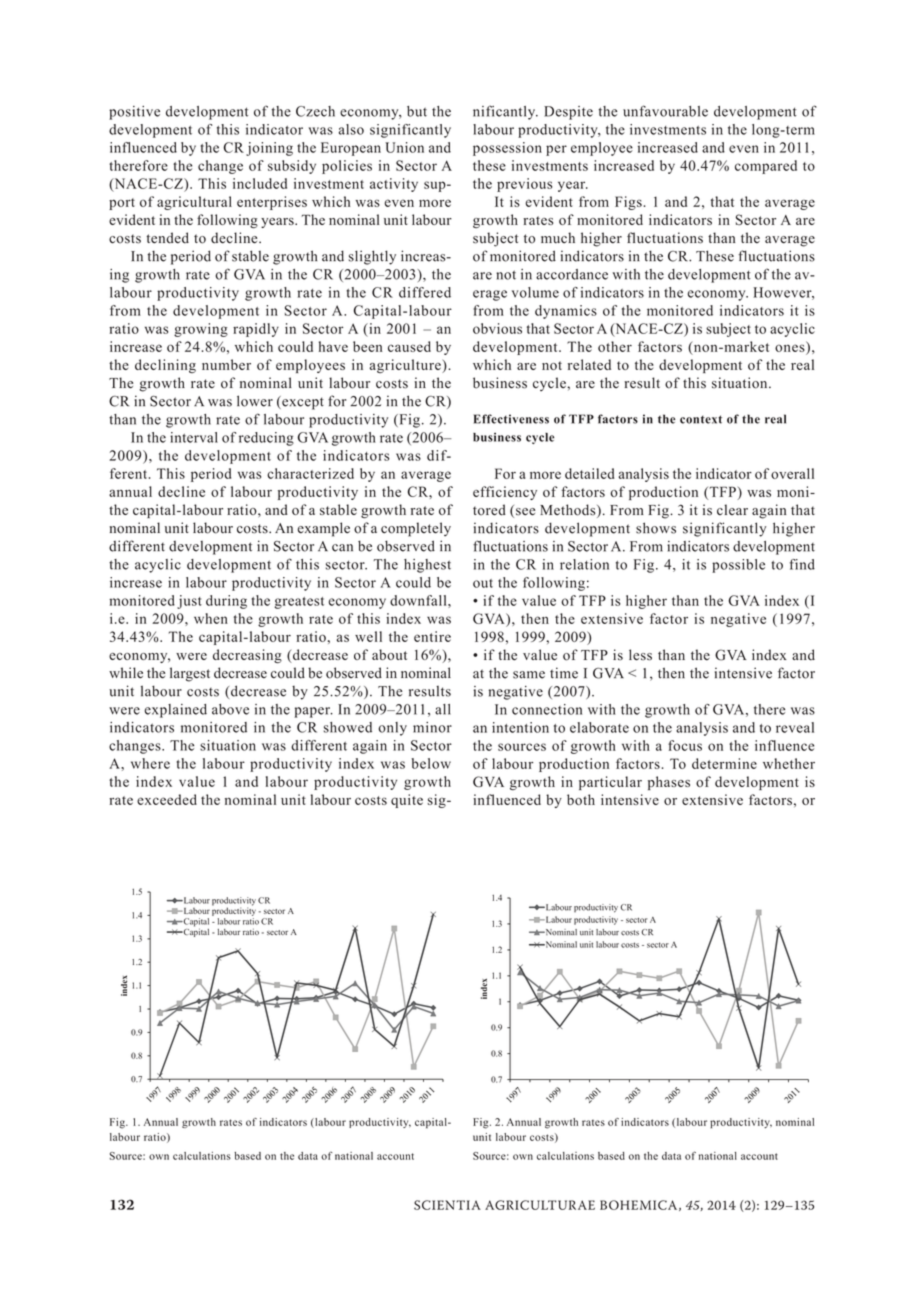 This page has height=1297, width=924. Describe the element at coordinates (201, 330) in the page. I see `growing` at that location.
